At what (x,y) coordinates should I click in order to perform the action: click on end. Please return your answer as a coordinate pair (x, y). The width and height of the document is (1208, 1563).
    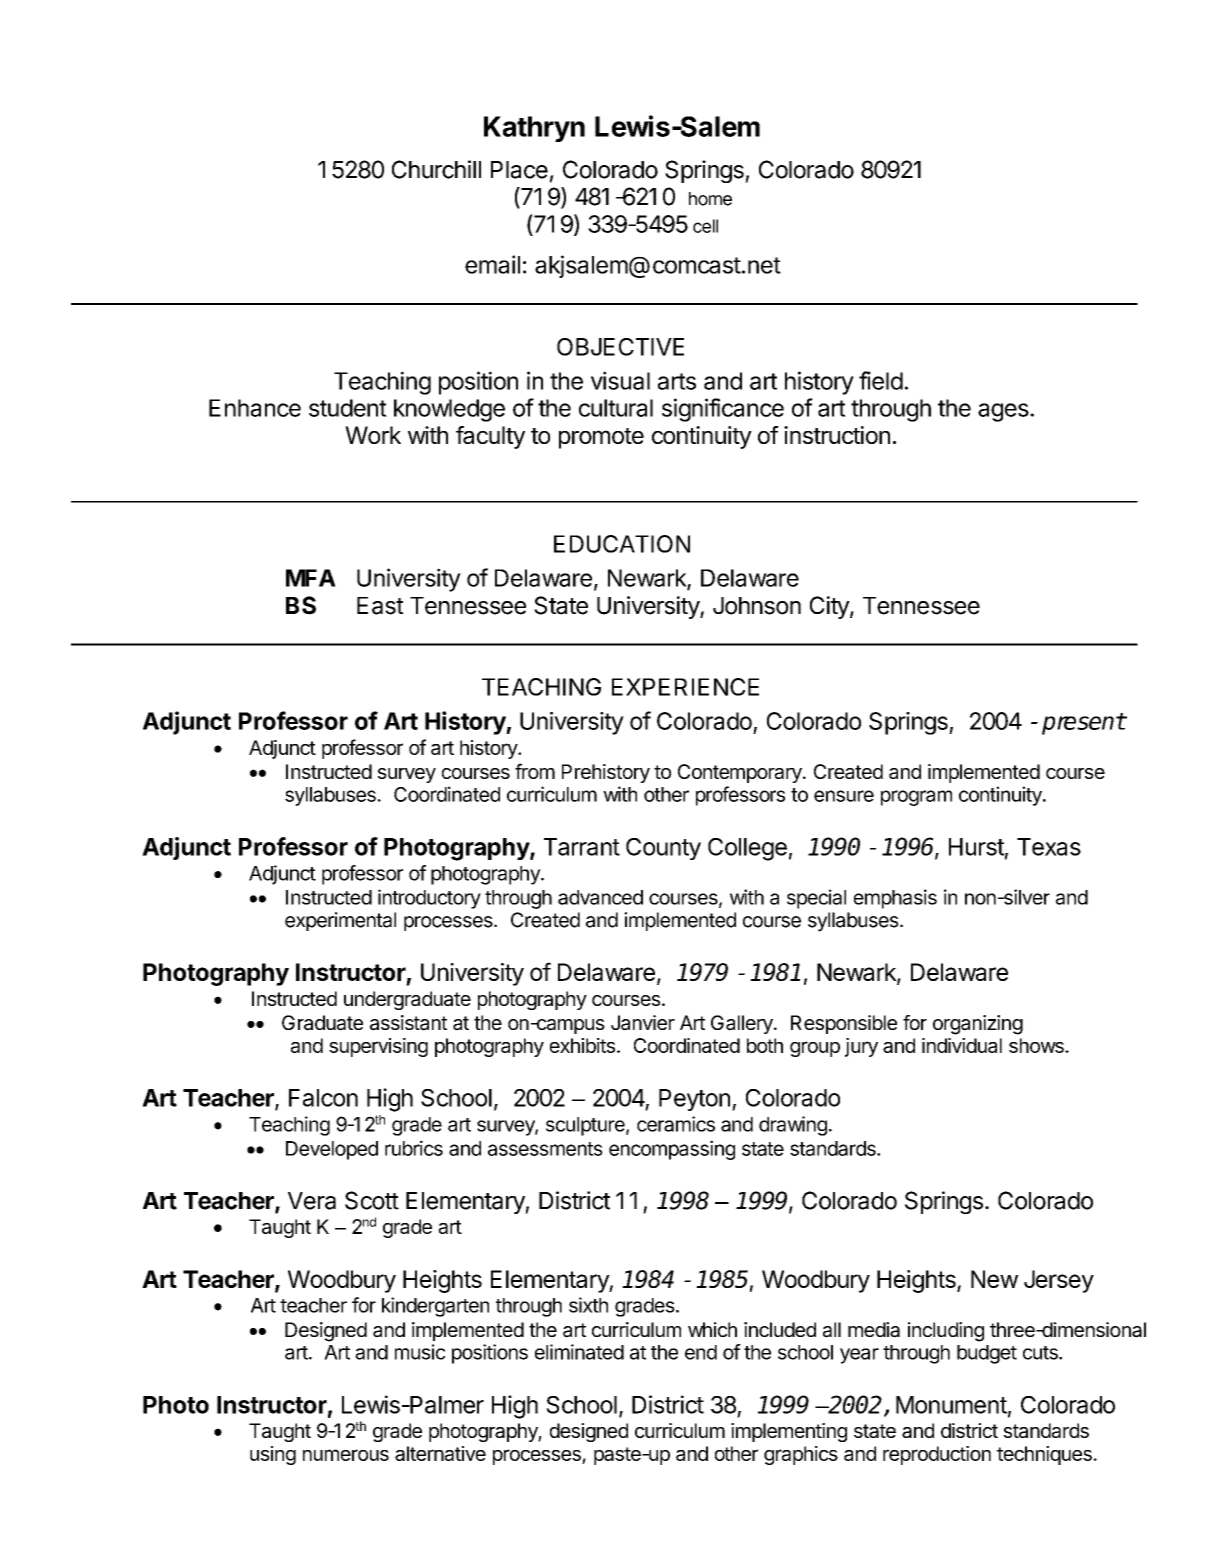
    Looking at the image, I should click on (701, 1352).
